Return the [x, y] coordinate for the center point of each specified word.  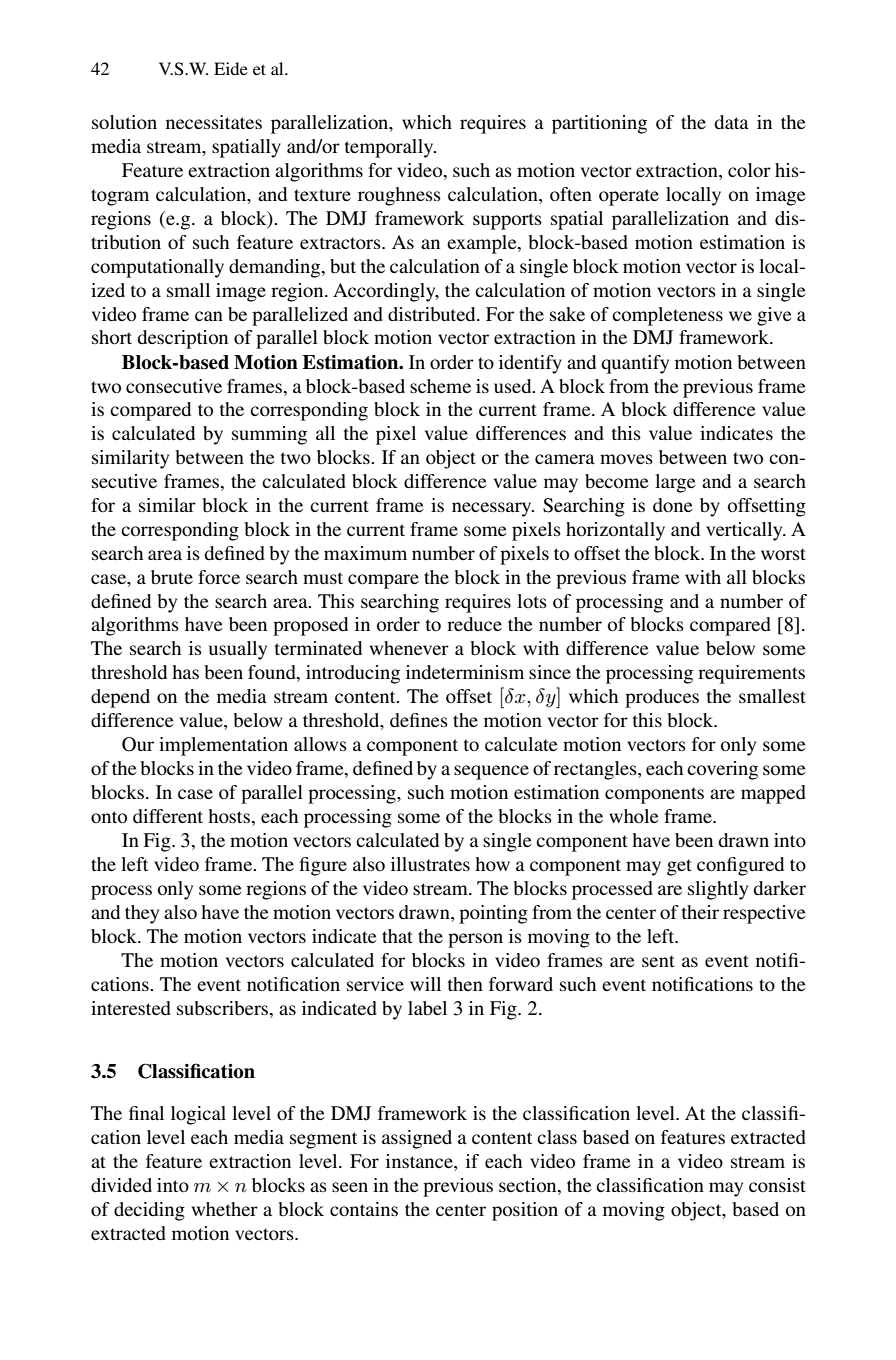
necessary [493, 509]
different [168, 816]
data [731, 122]
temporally [390, 148]
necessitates [214, 122]
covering [722, 770]
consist [777, 1185]
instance [420, 1162]
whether [225, 1209]
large [675, 483]
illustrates [430, 864]
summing [269, 435]
